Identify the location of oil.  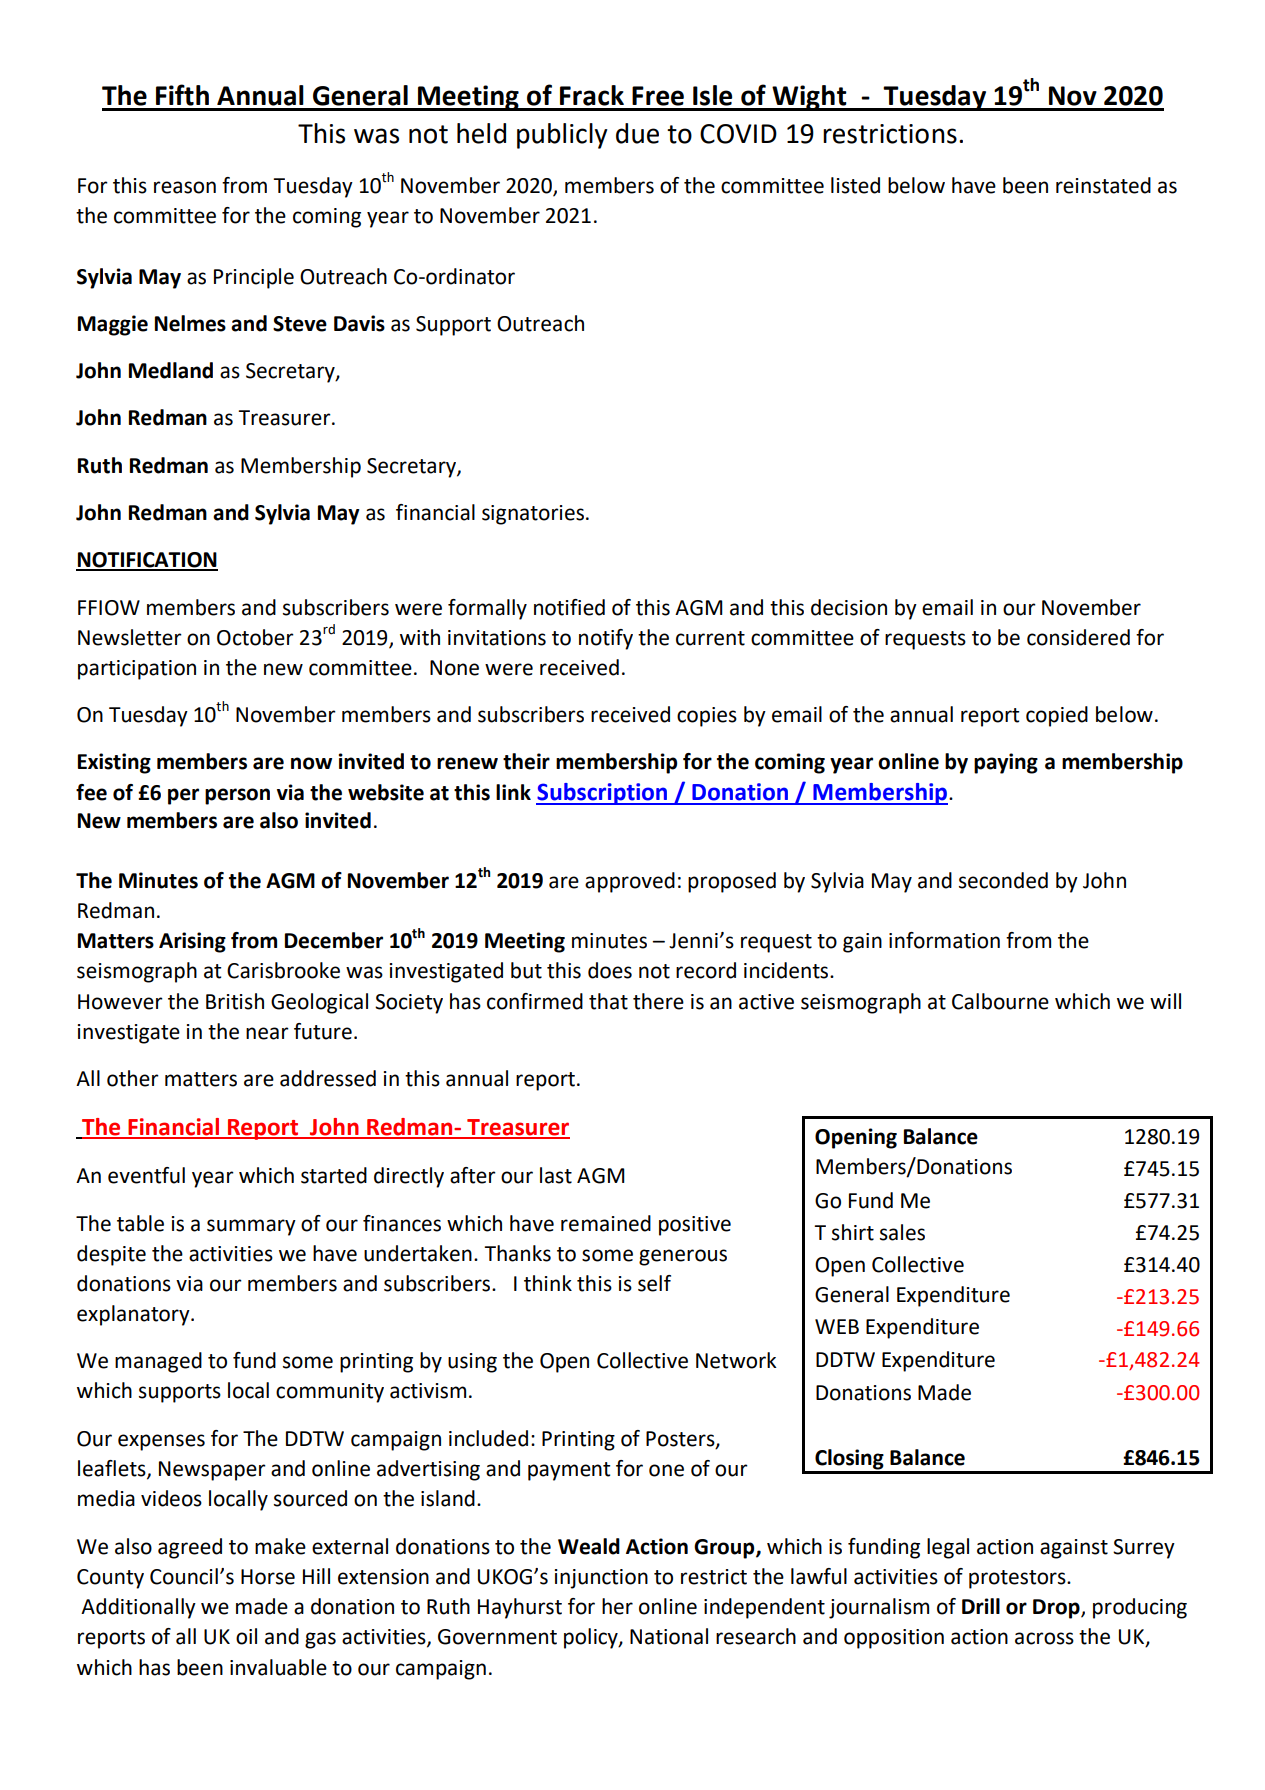
(246, 1636).
